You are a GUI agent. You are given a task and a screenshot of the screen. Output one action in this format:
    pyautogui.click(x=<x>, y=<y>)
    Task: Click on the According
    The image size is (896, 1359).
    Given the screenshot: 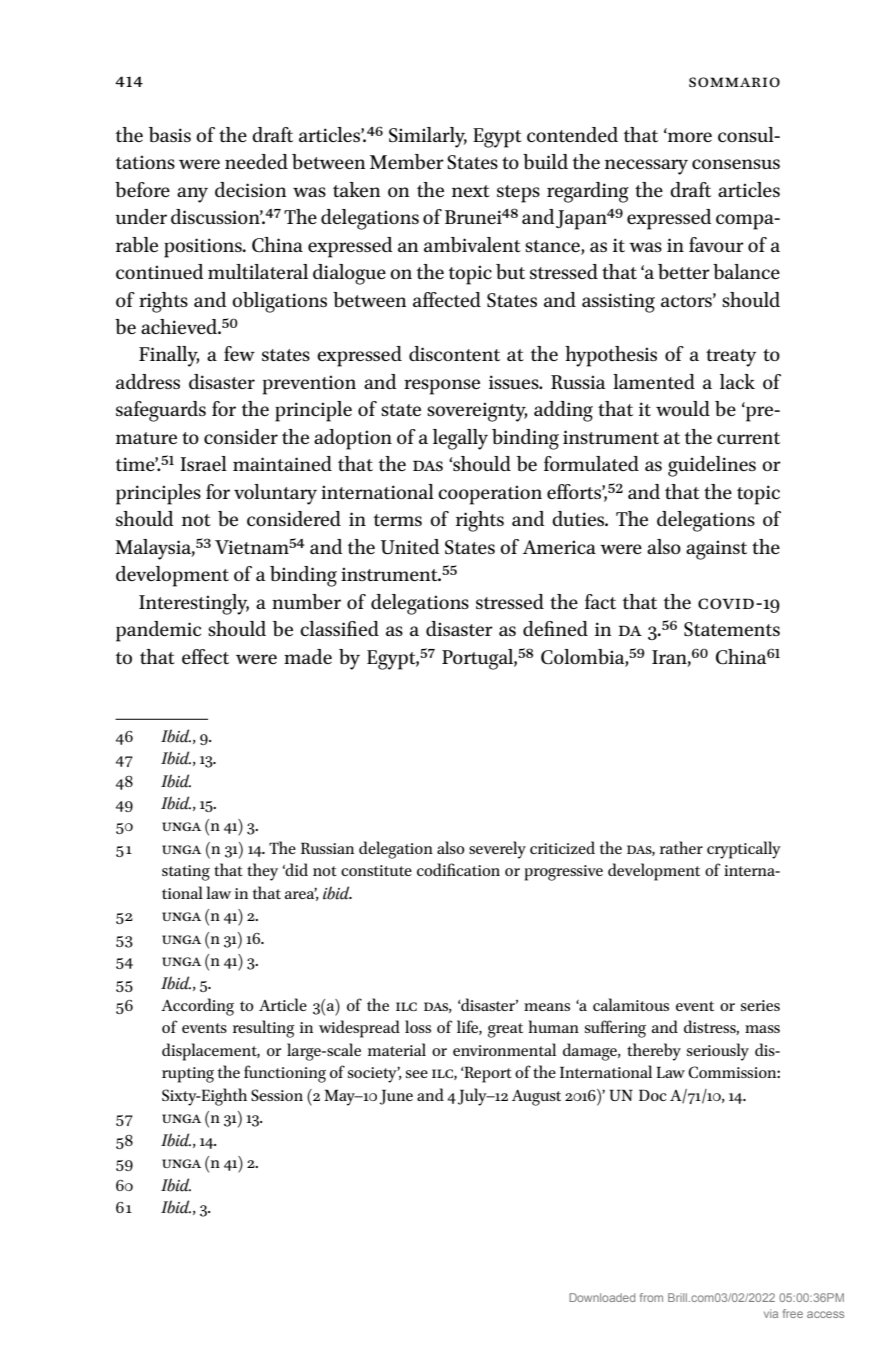 What is the action you would take?
    pyautogui.click(x=197, y=1007)
